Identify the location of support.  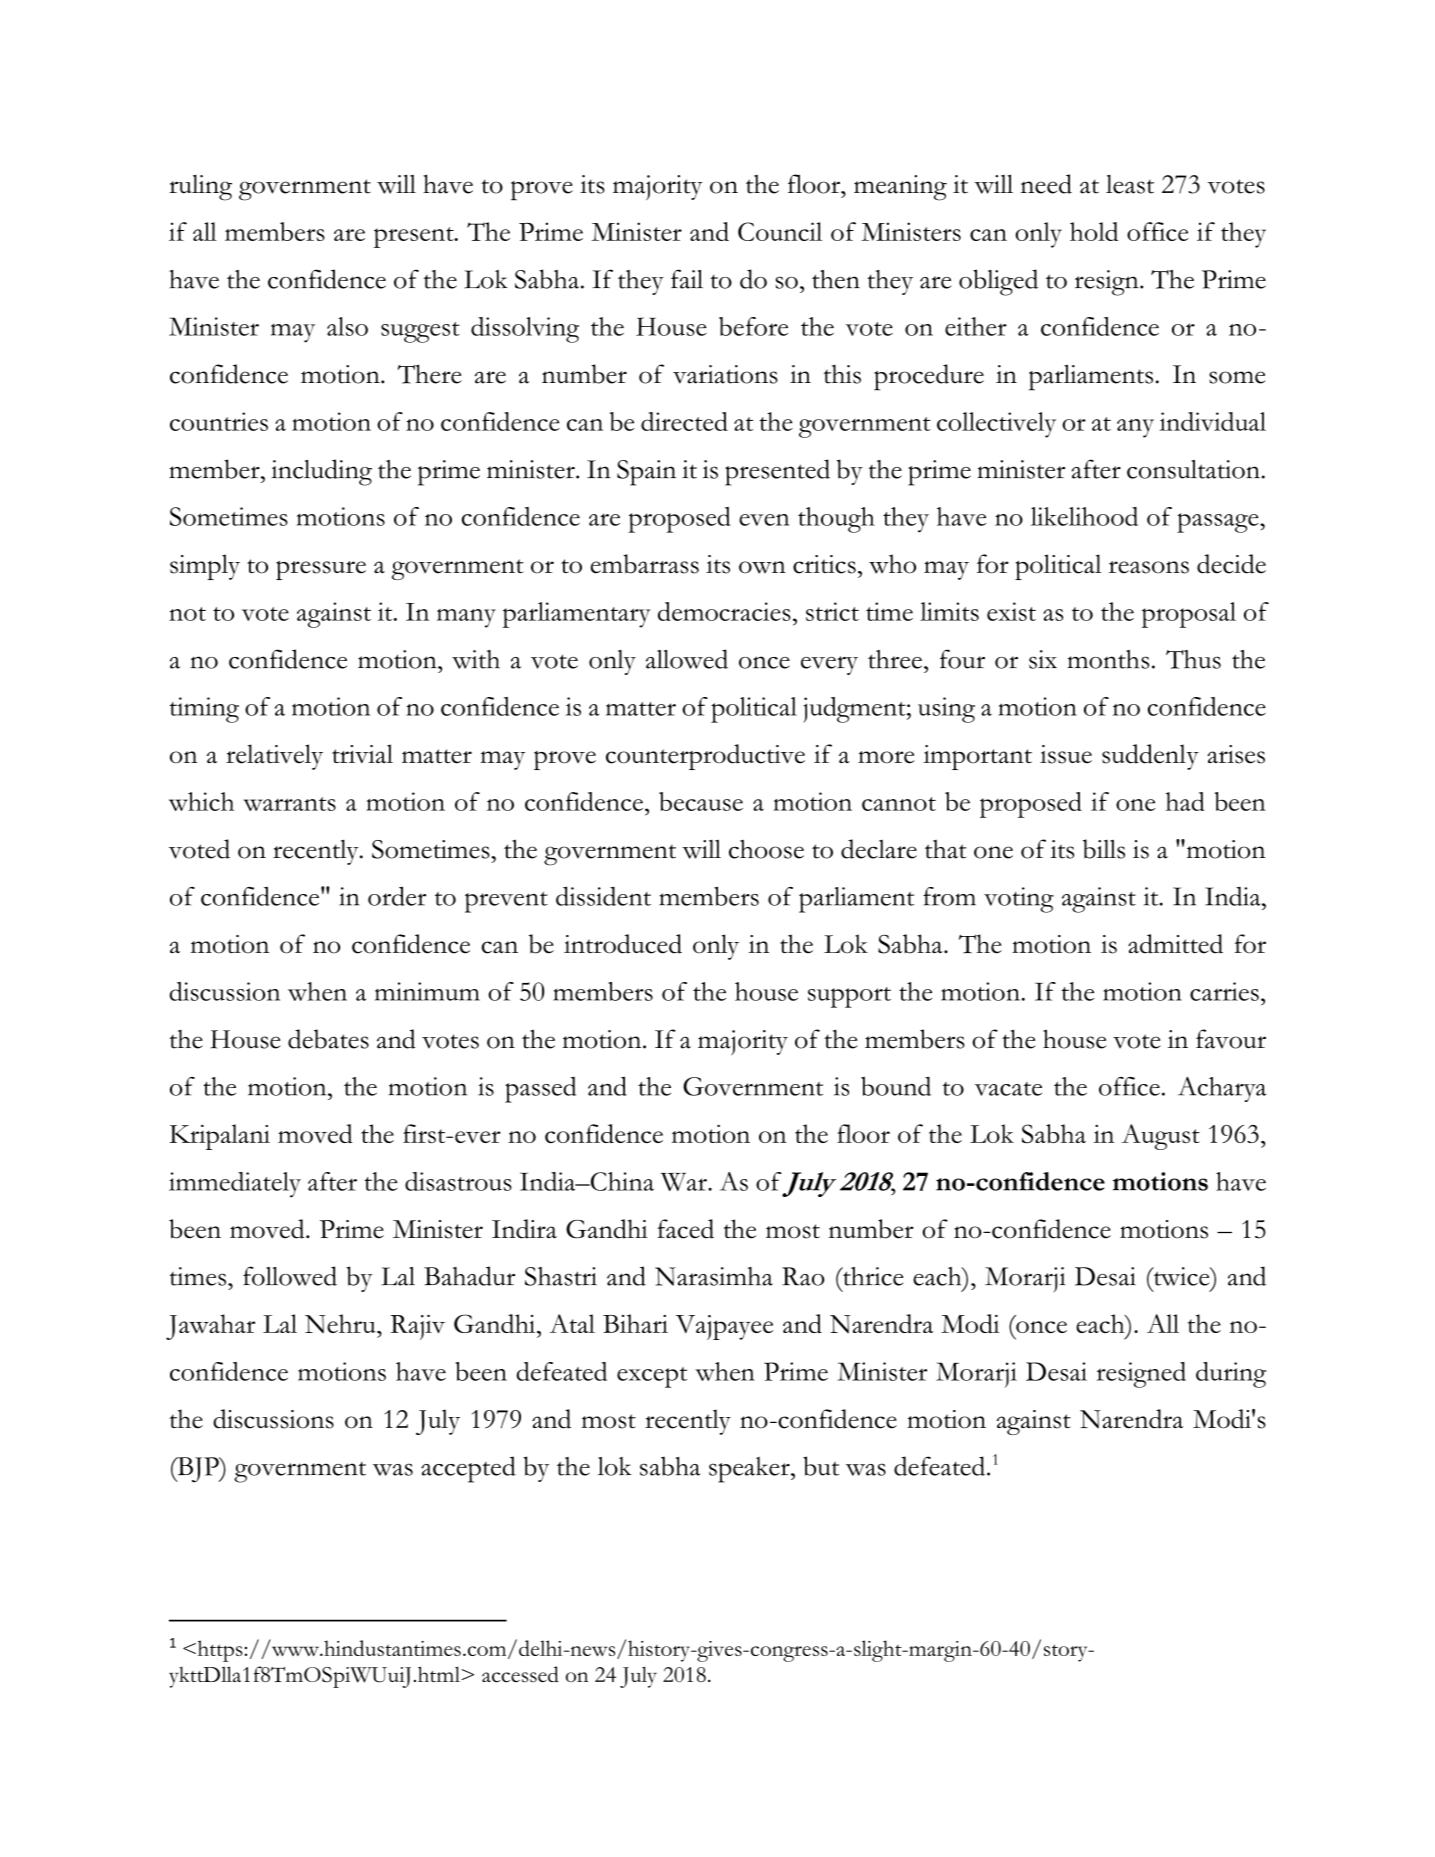
(849, 997).
